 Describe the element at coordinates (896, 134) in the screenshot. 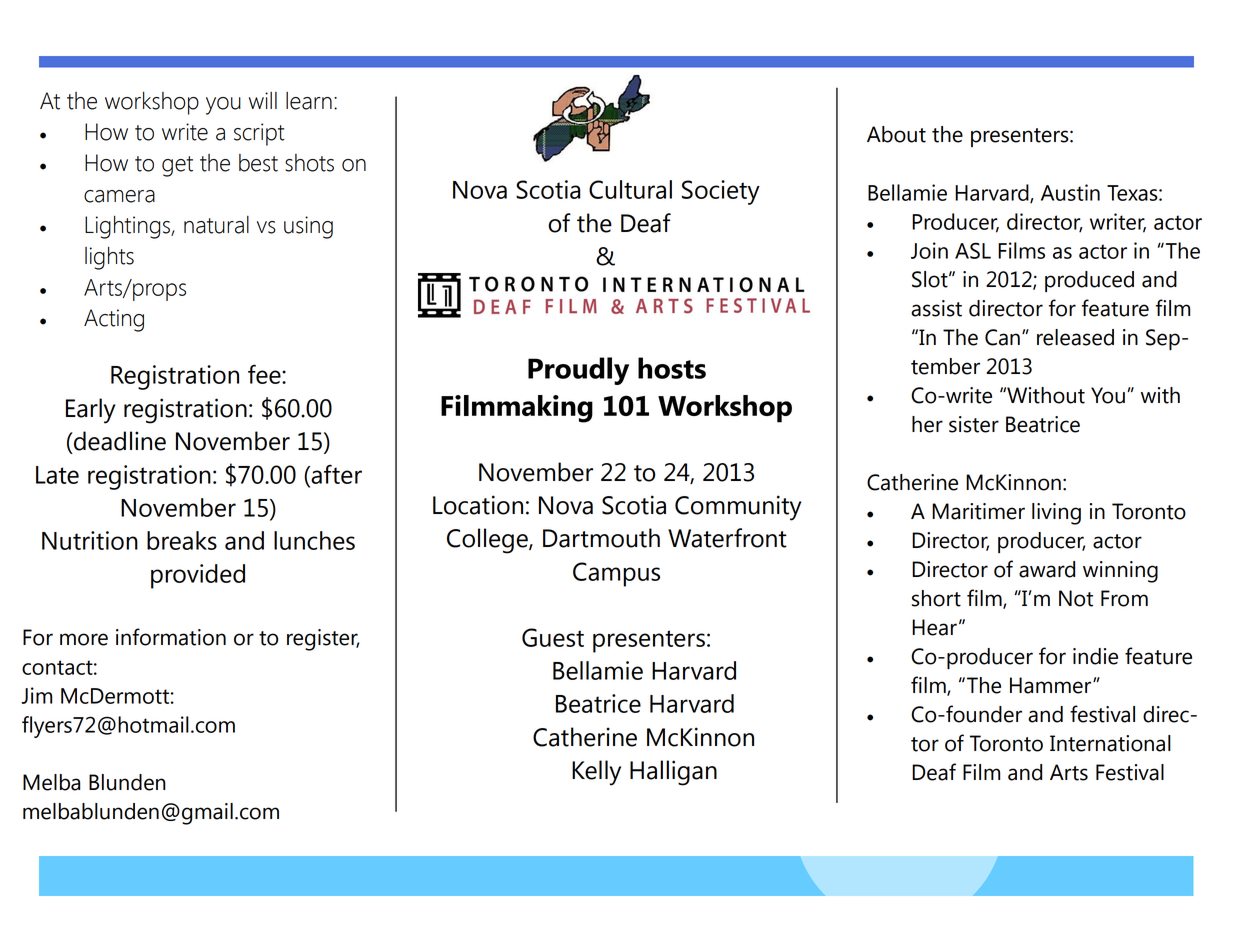

I see `About` at that location.
